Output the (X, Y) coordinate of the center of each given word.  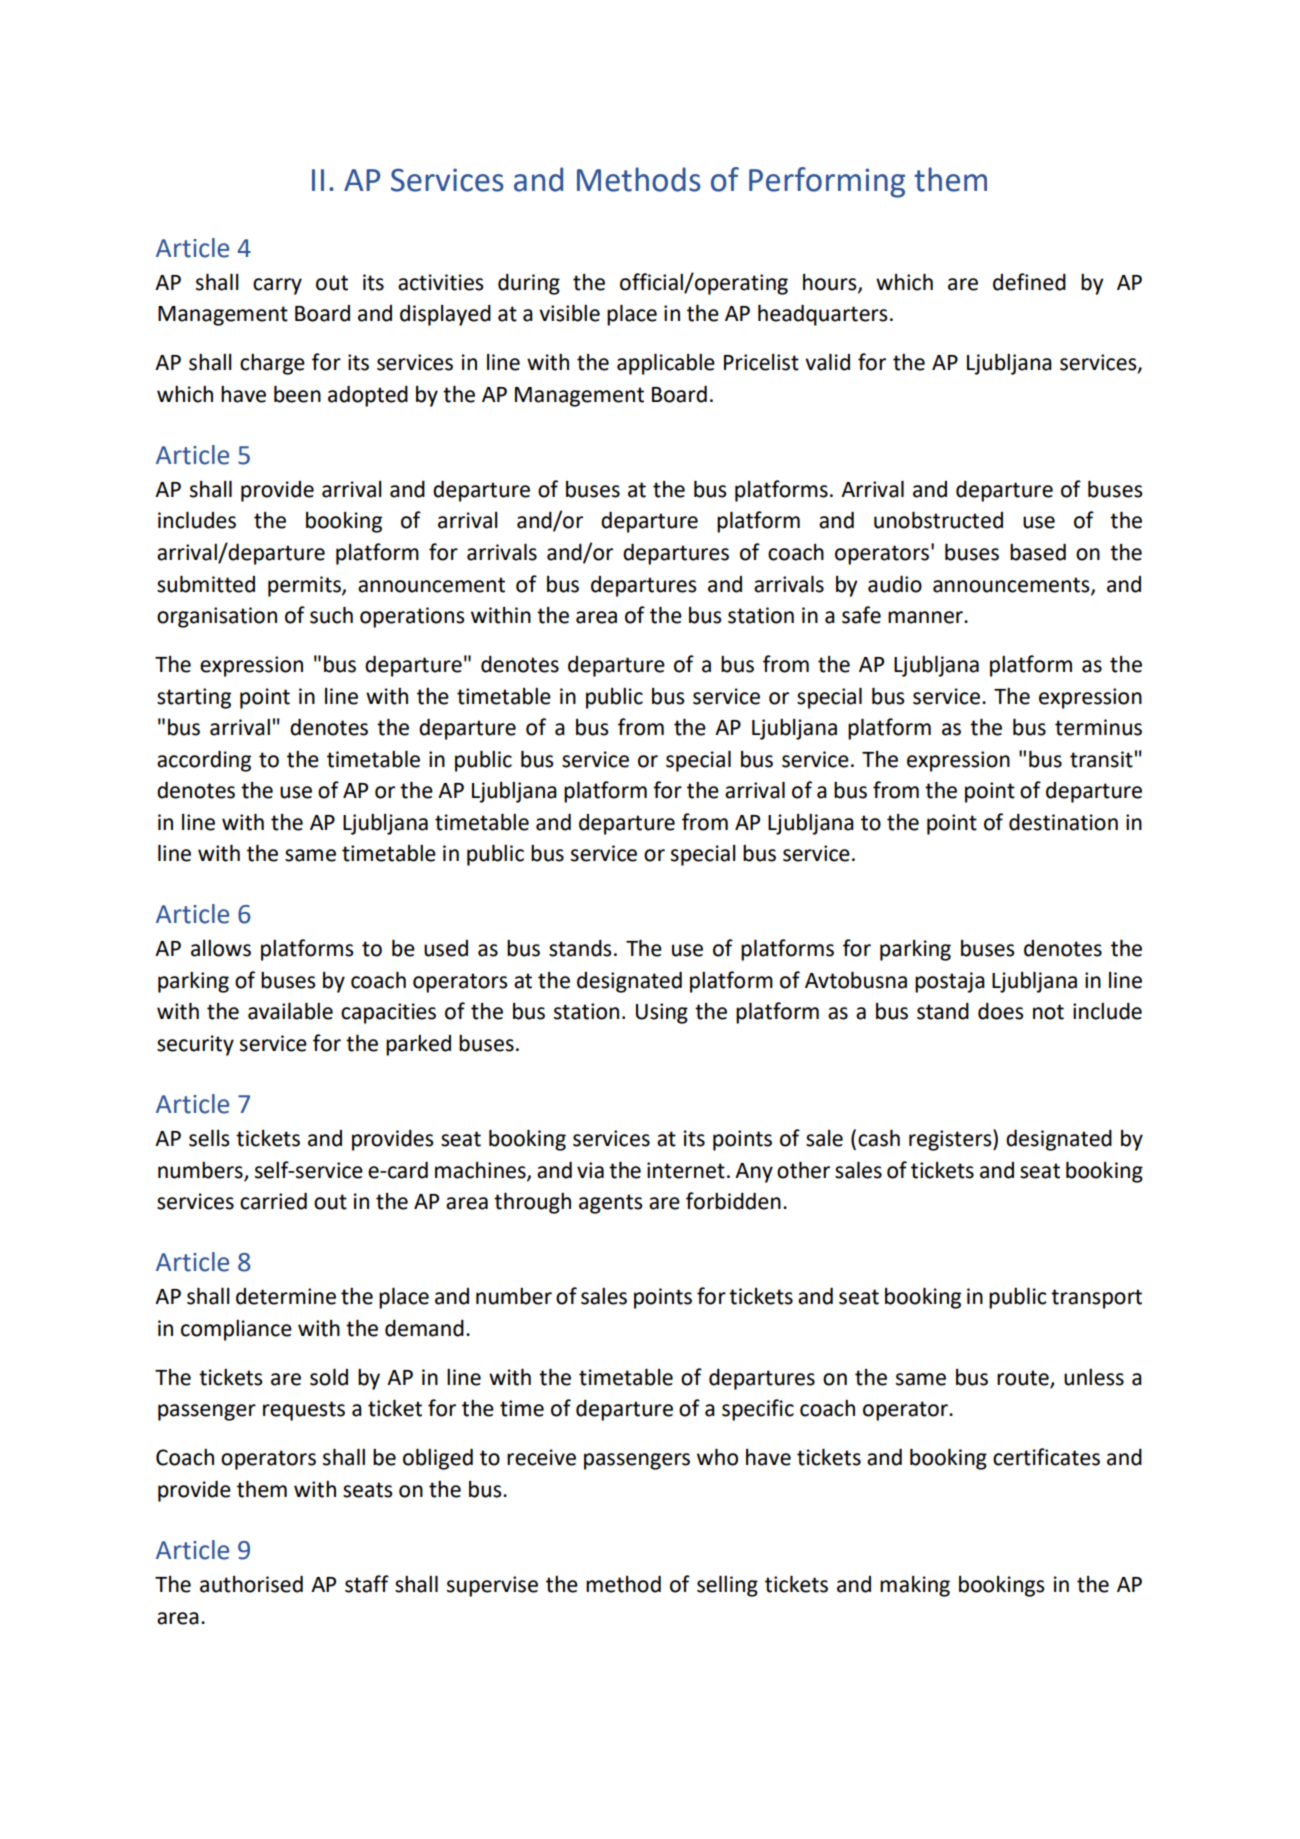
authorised (251, 1584)
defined (1029, 282)
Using (662, 1013)
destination (1063, 822)
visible (569, 313)
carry (277, 286)
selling (727, 1586)
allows (221, 948)
